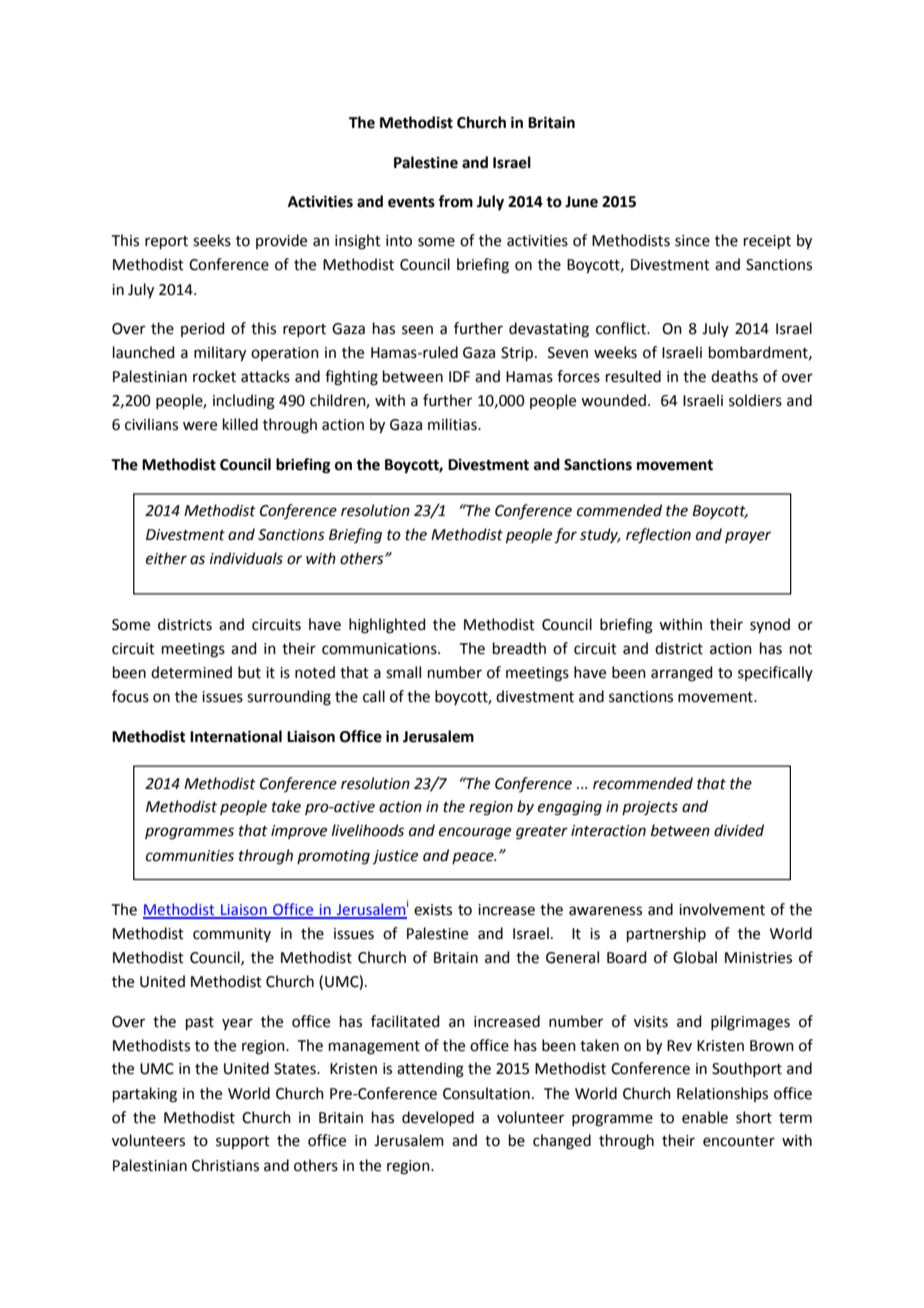  I want to click on since, so click(692, 241).
